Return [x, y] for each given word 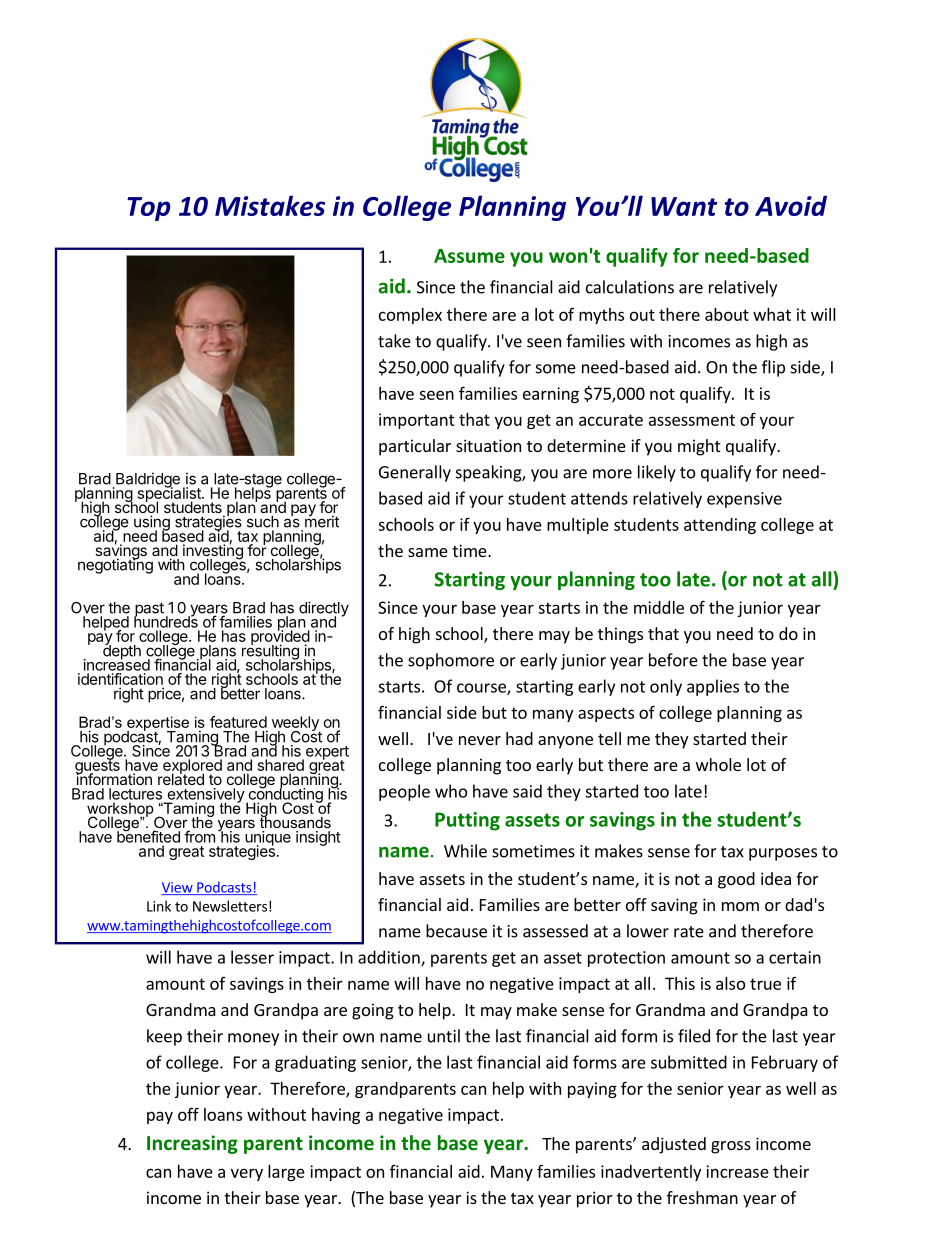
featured [238, 722]
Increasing [192, 1144]
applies [713, 687]
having [336, 1116]
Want [684, 206]
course [482, 689]
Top [148, 209]
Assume [469, 256]
